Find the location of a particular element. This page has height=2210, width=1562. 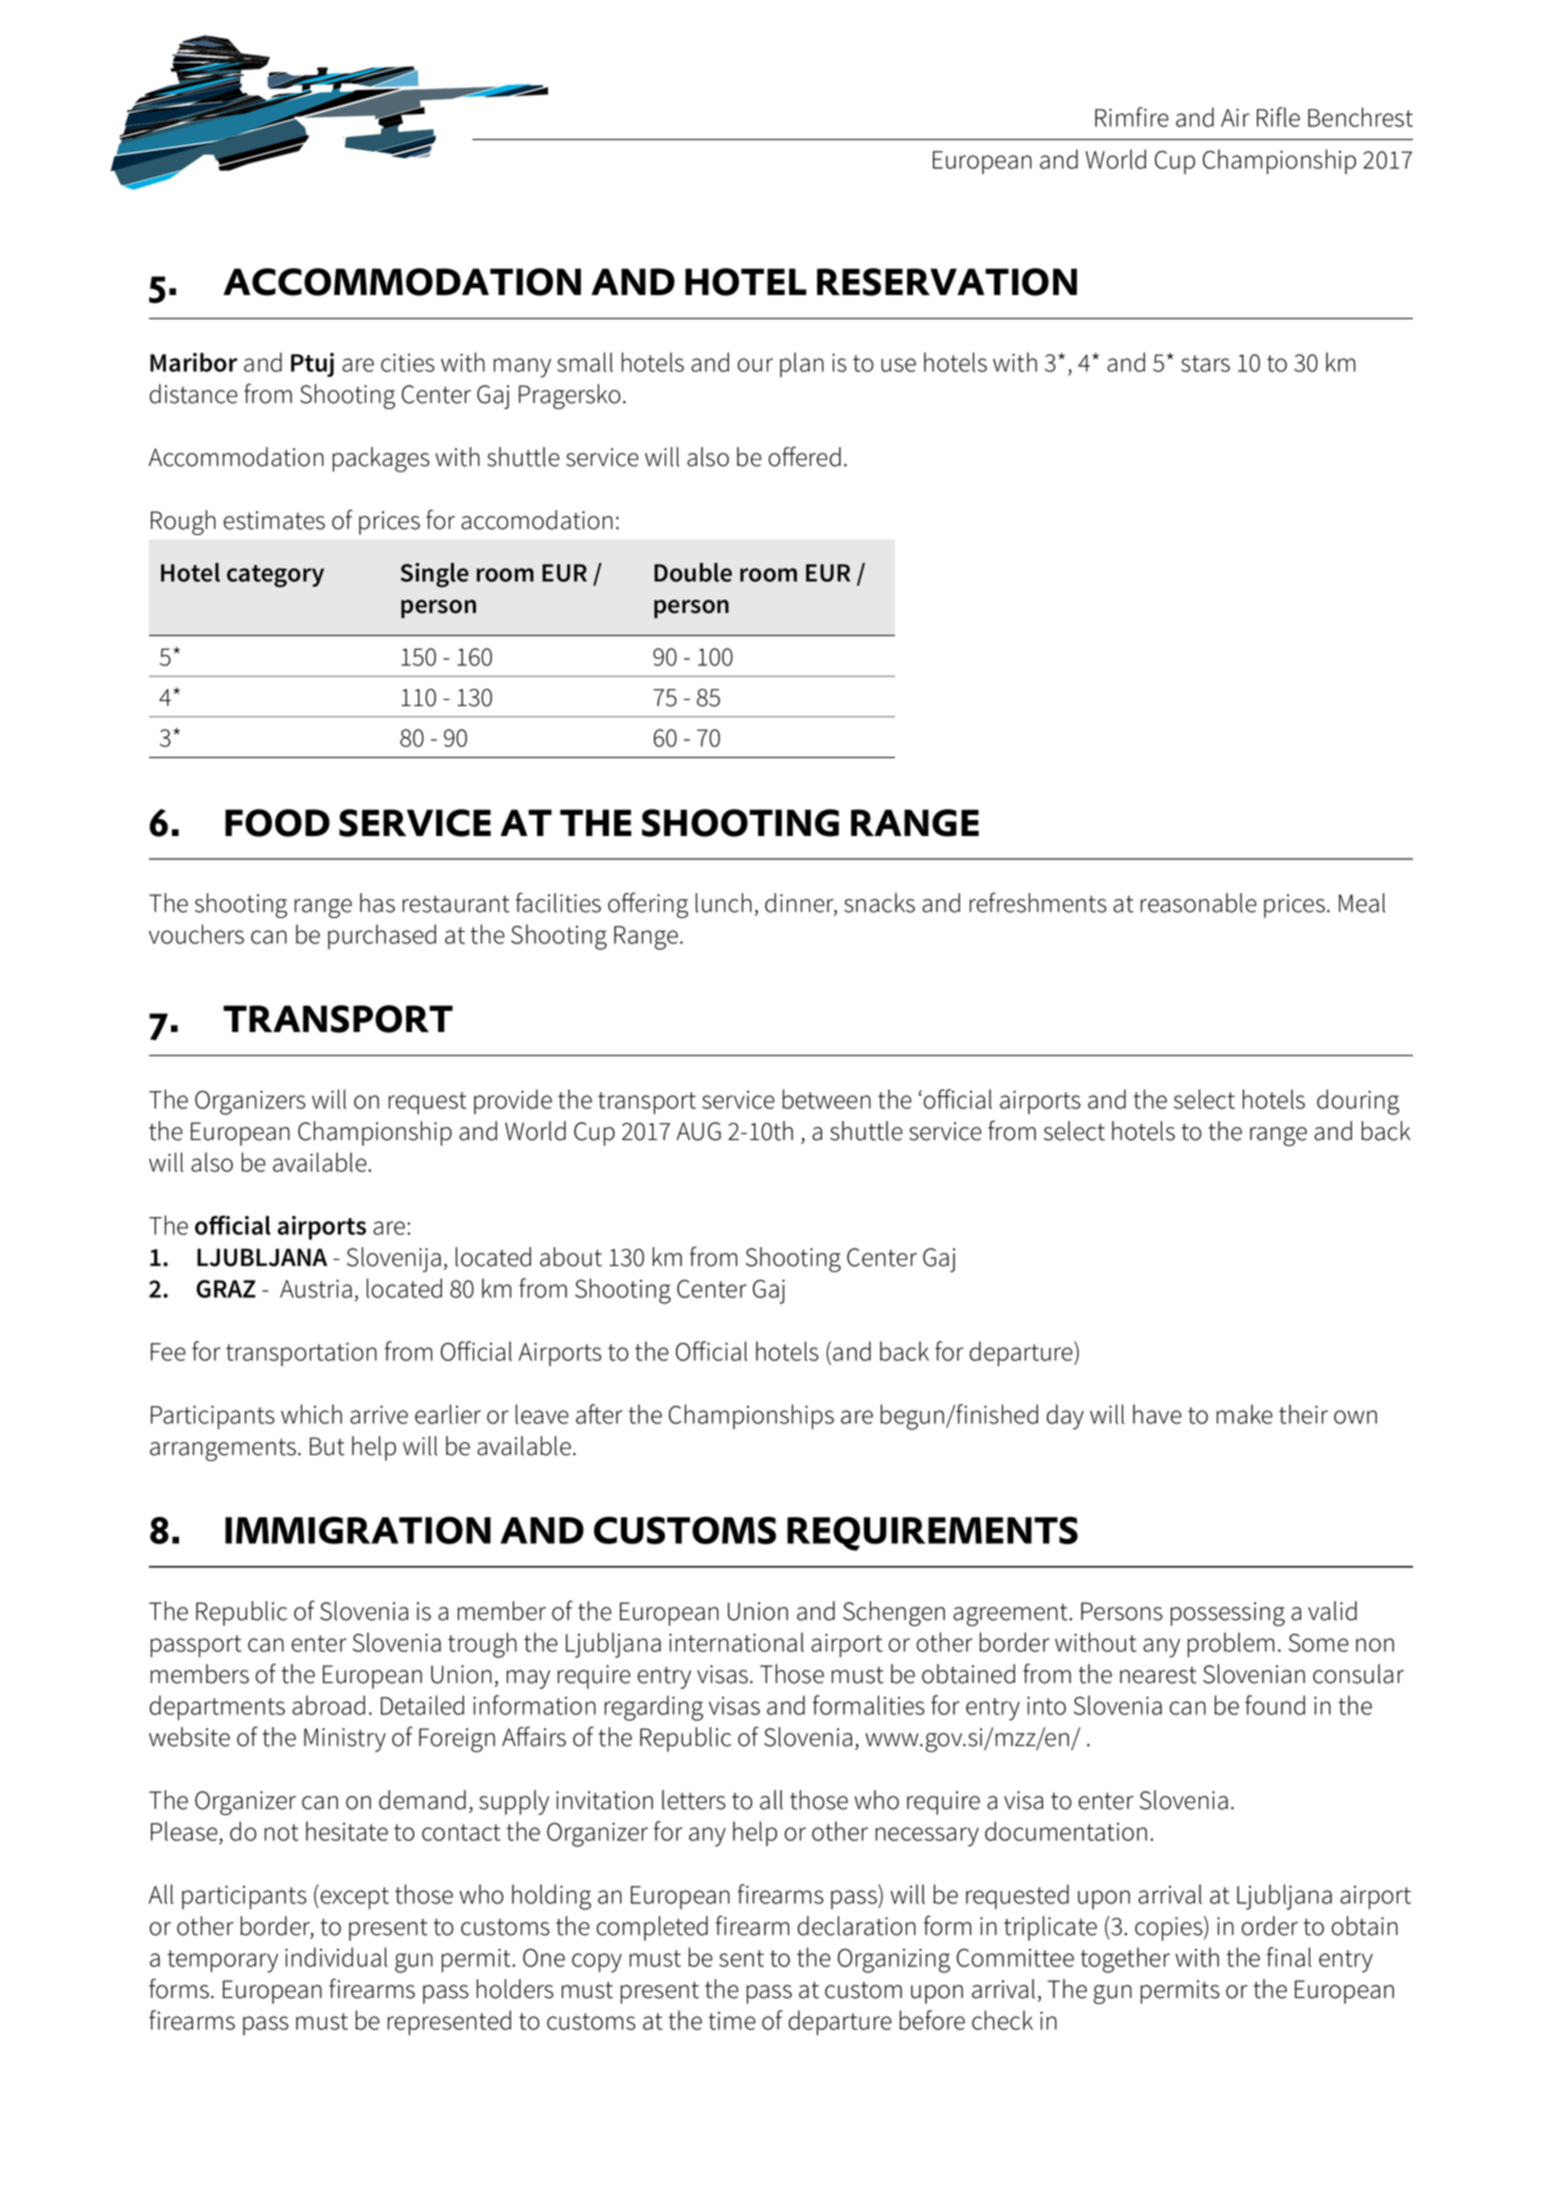

Rifle is located at coordinates (1278, 117).
